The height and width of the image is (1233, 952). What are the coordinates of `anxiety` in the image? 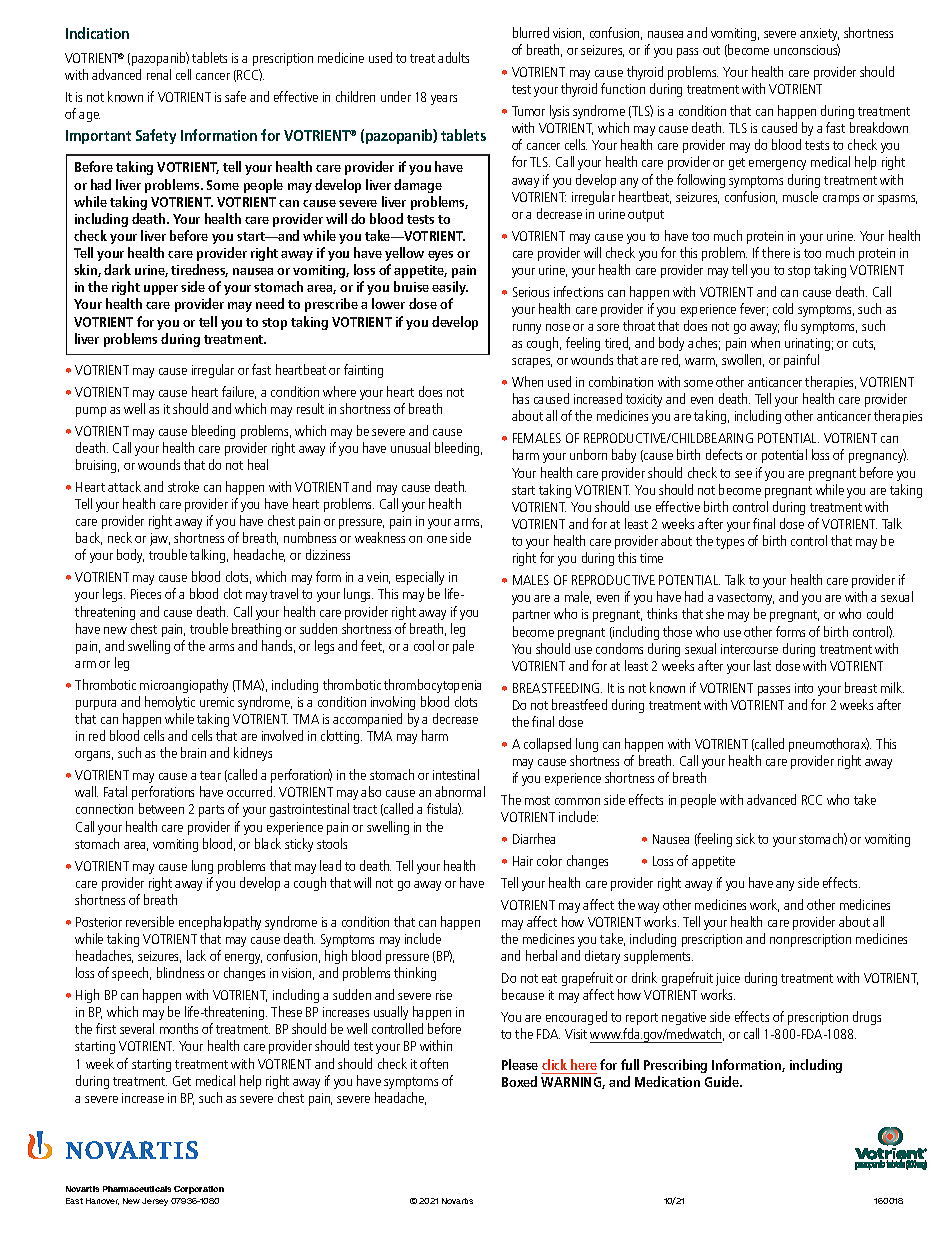 It's located at (819, 34).
